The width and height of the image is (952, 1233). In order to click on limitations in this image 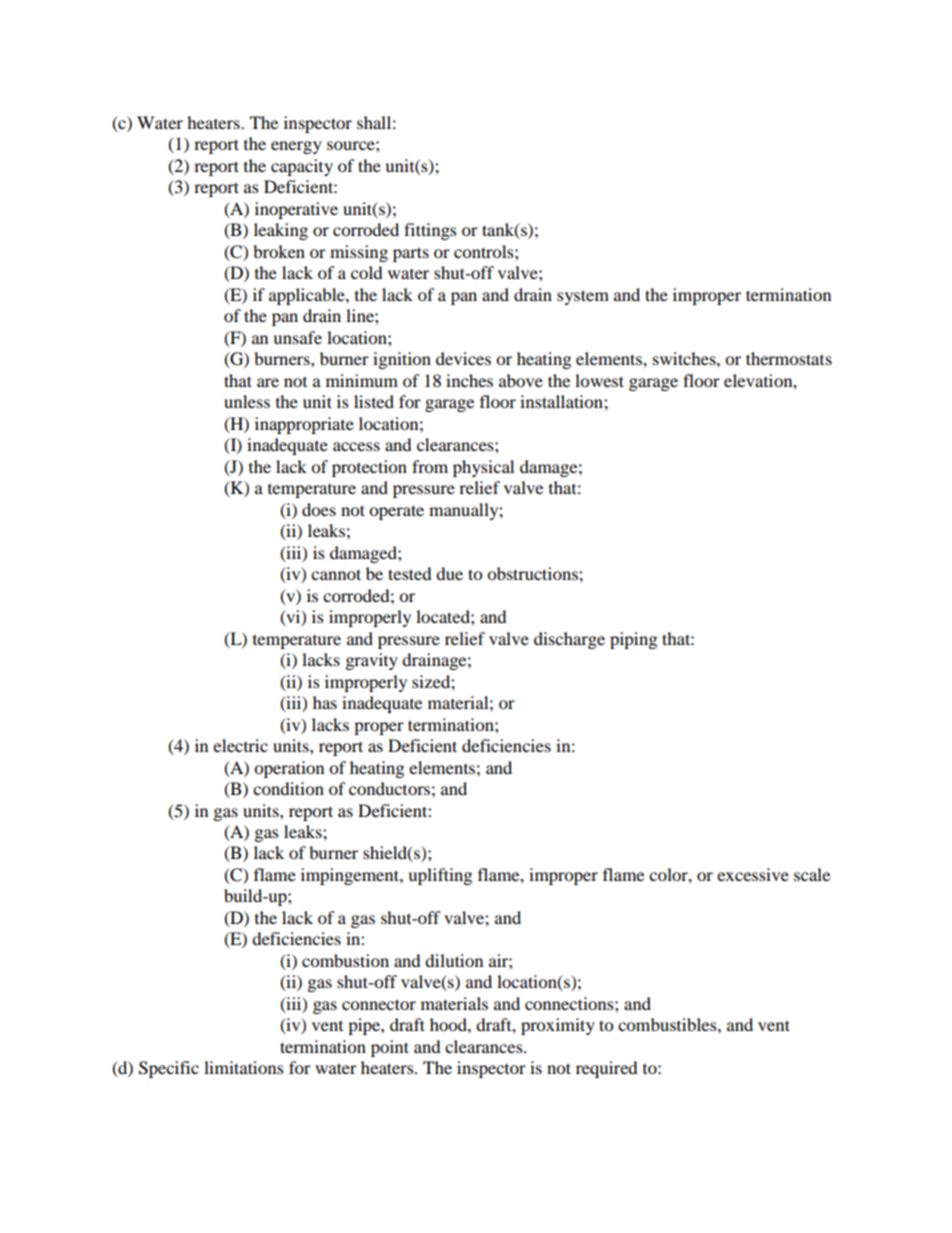, I will do `click(244, 1067)`.
